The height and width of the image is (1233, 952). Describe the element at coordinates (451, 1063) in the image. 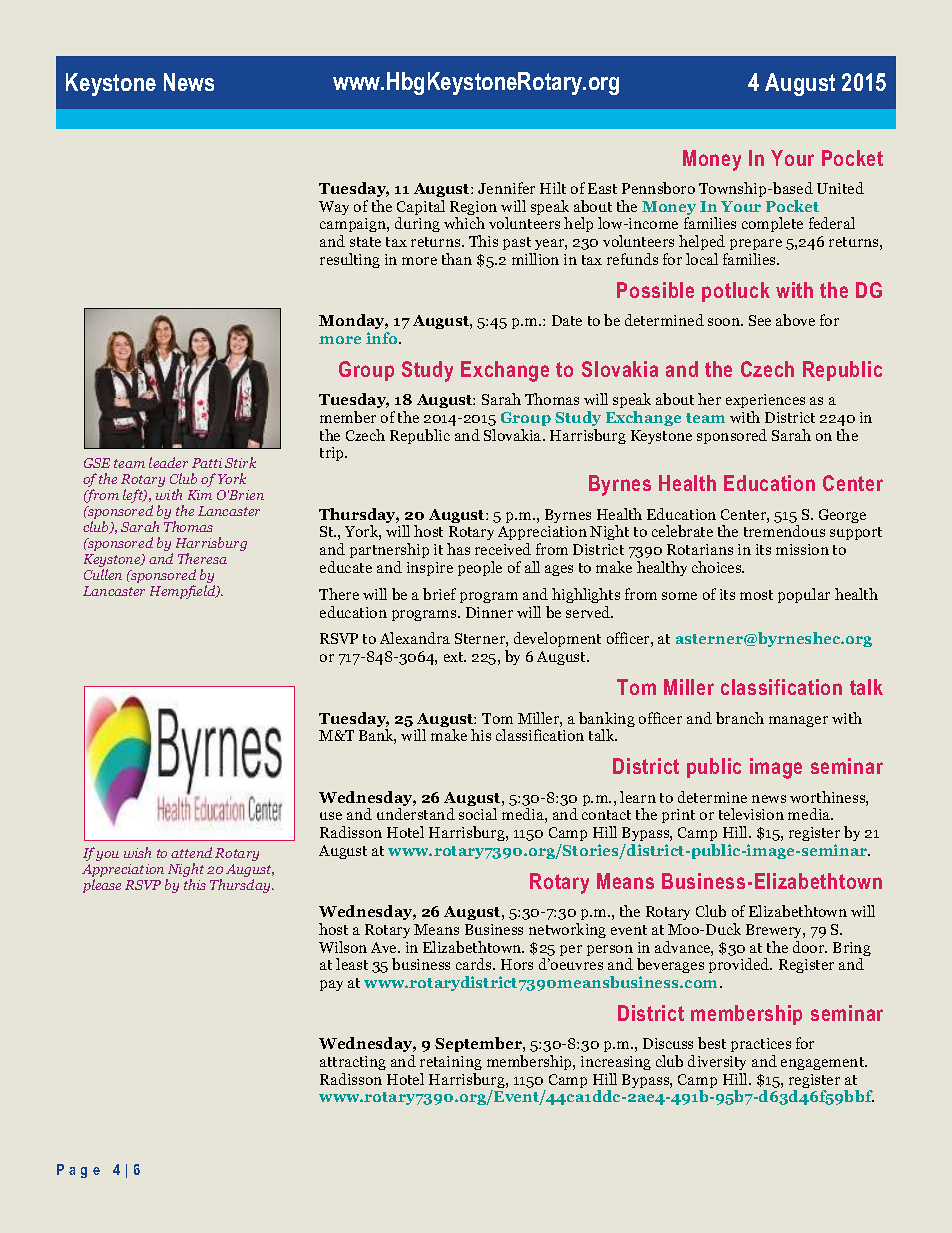

I see `retaining` at that location.
